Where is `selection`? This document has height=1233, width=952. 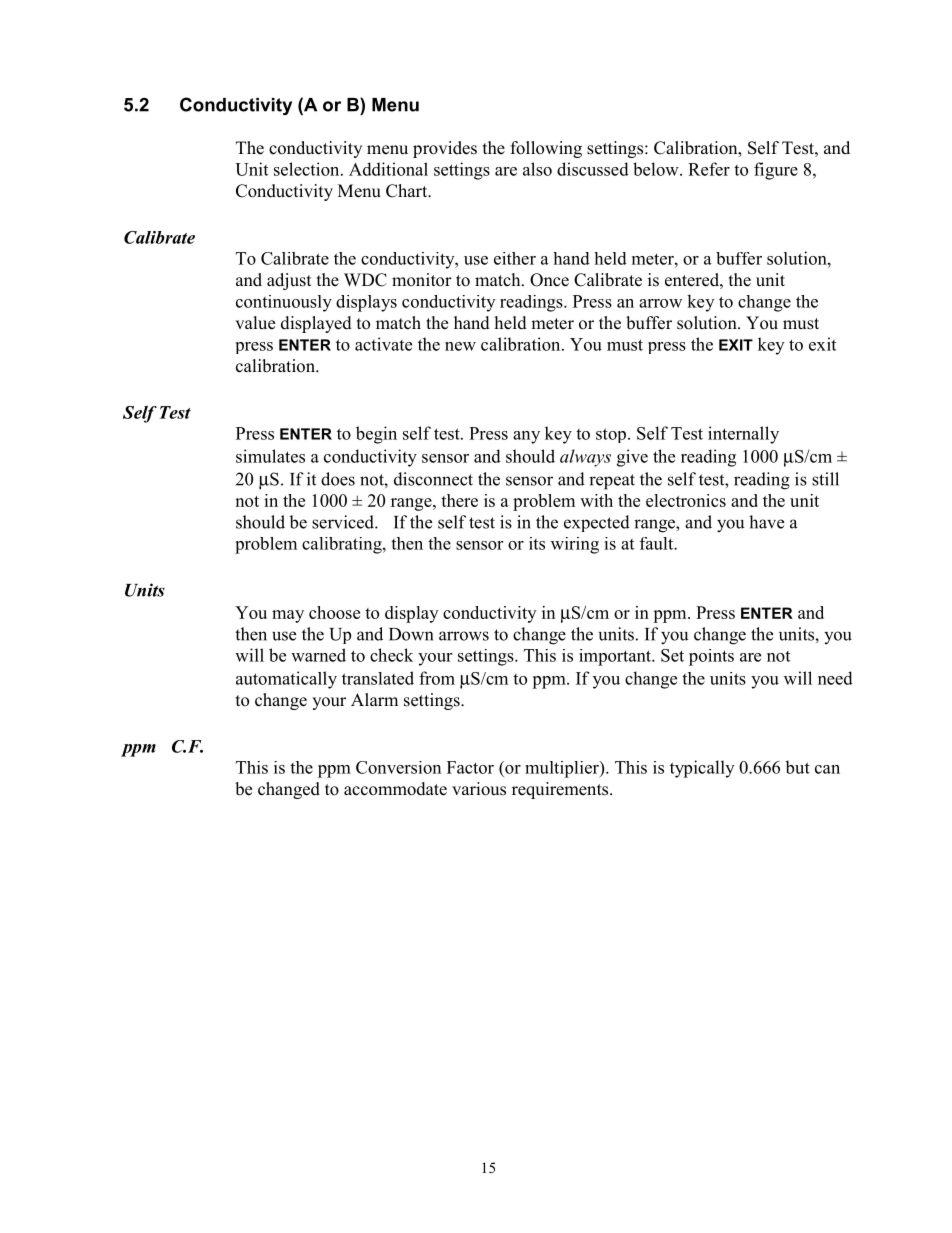
selection is located at coordinates (308, 169).
